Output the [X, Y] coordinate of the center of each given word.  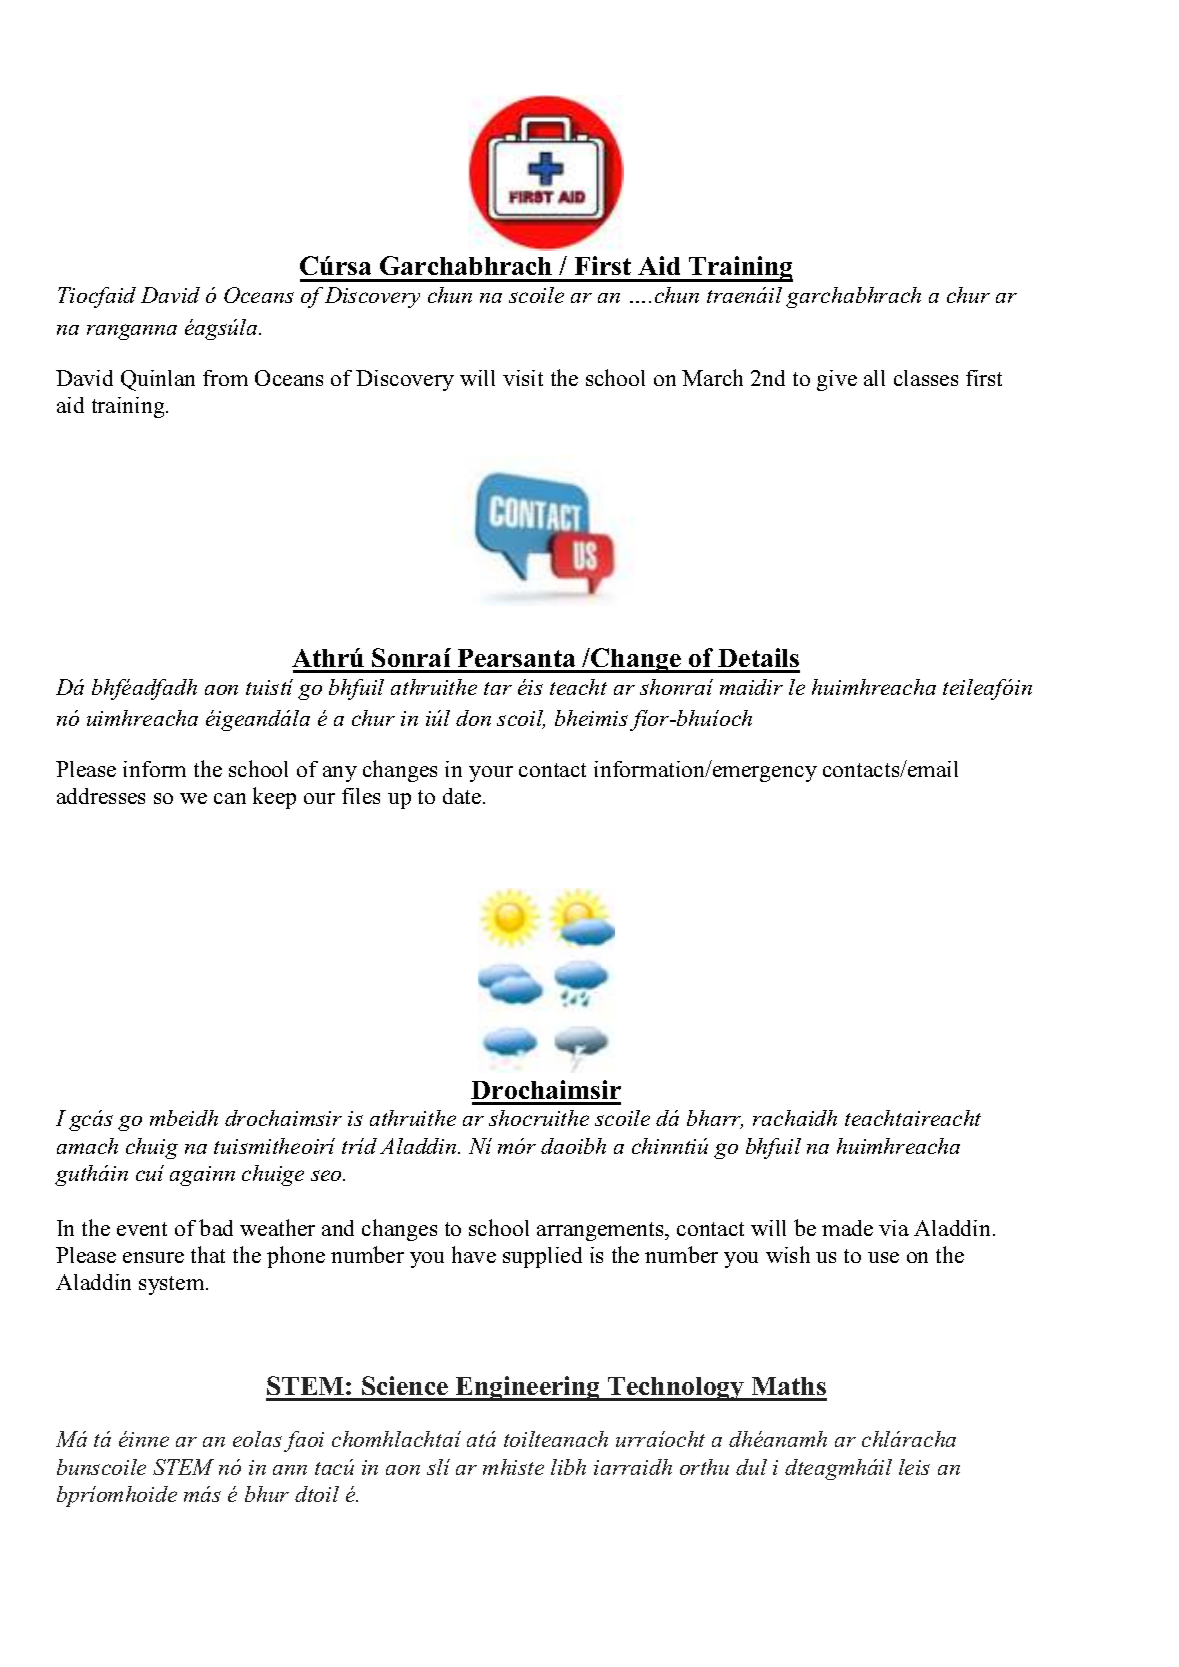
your [491, 774]
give [837, 380]
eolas [257, 1439]
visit [523, 378]
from [225, 378]
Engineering [528, 1388]
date [463, 796]
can [230, 798]
